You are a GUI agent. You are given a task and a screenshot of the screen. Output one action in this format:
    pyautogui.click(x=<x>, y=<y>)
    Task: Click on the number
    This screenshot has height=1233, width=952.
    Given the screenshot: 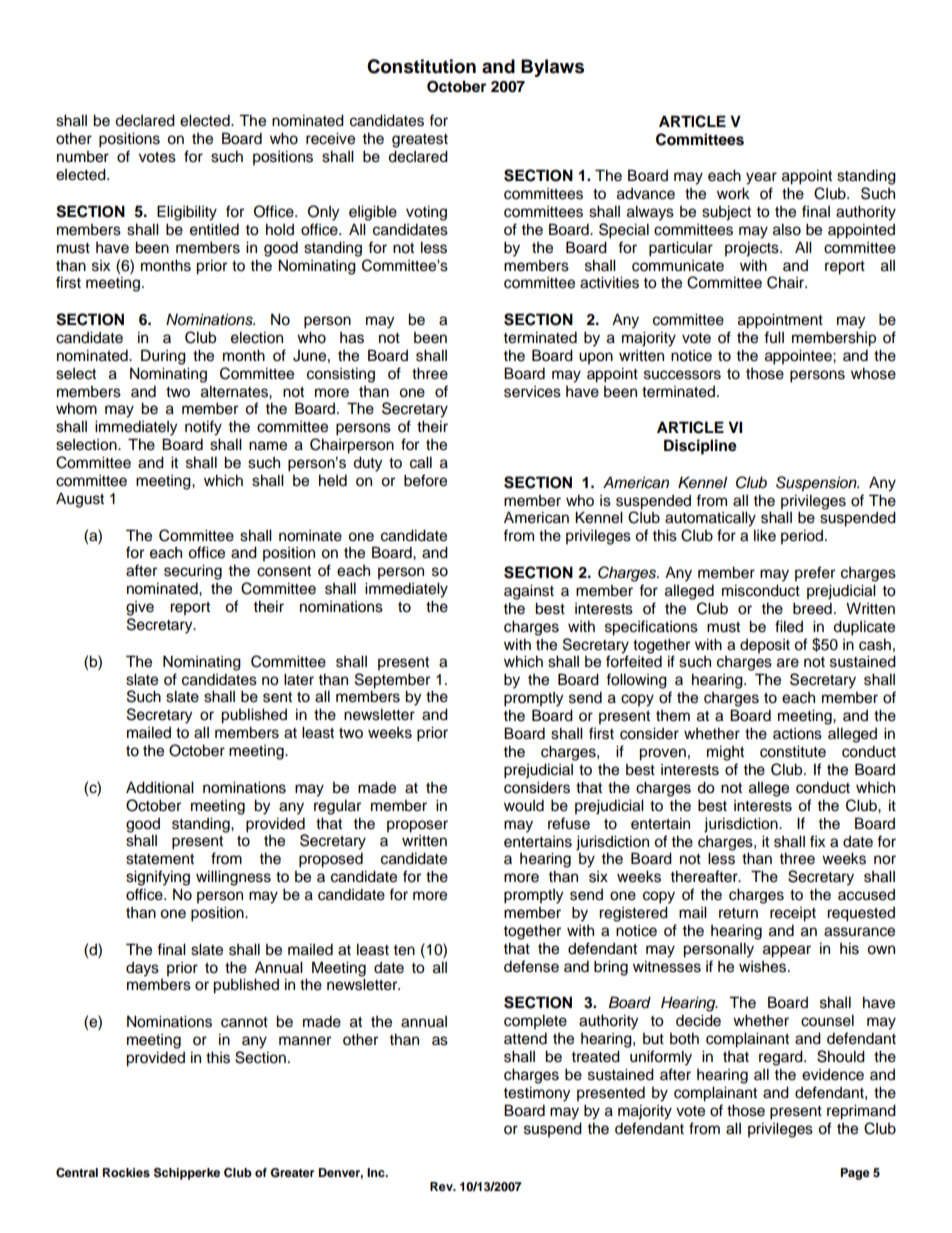 What is the action you would take?
    pyautogui.click(x=83, y=157)
